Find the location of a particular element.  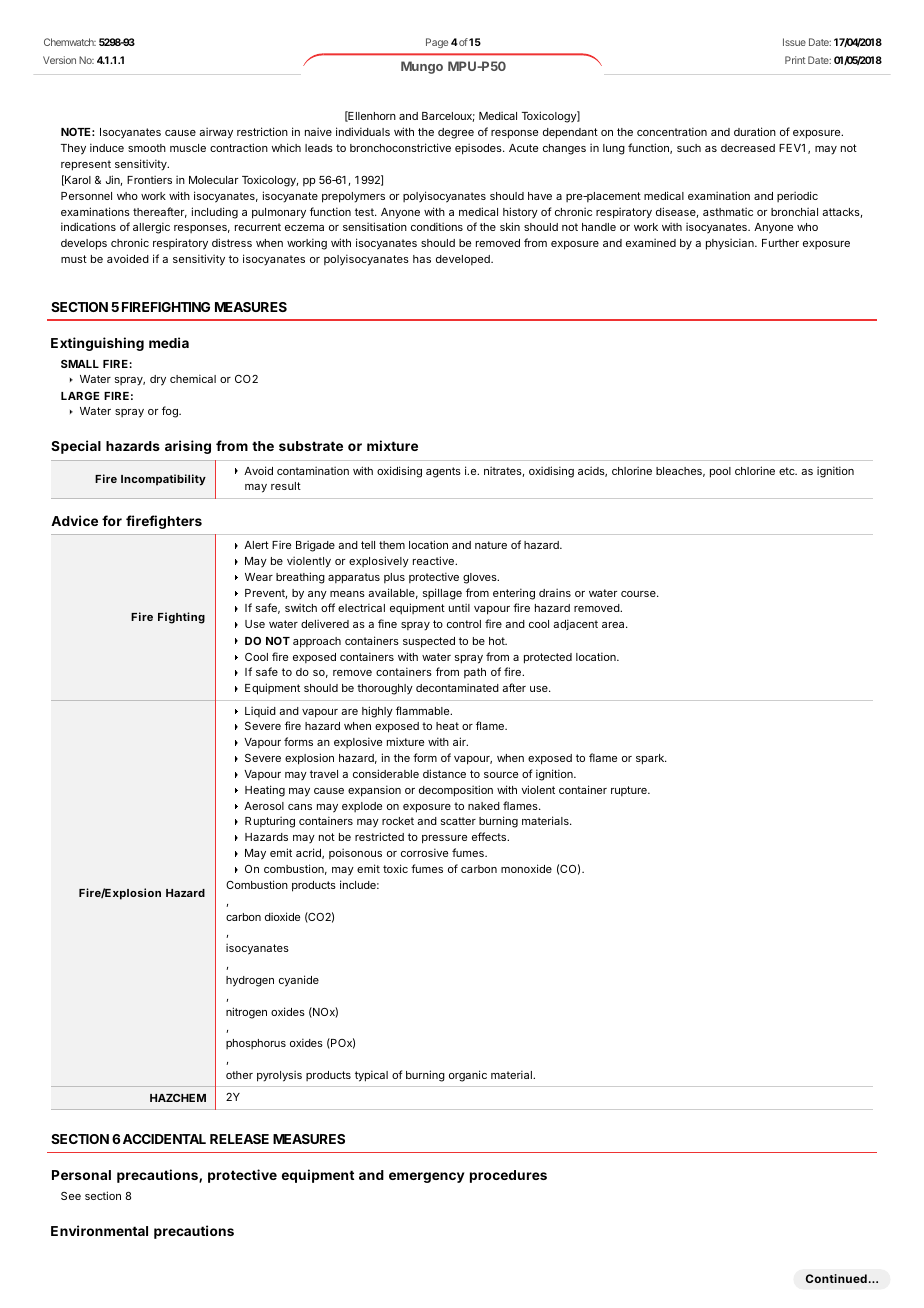

Mungo is located at coordinates (422, 67).
